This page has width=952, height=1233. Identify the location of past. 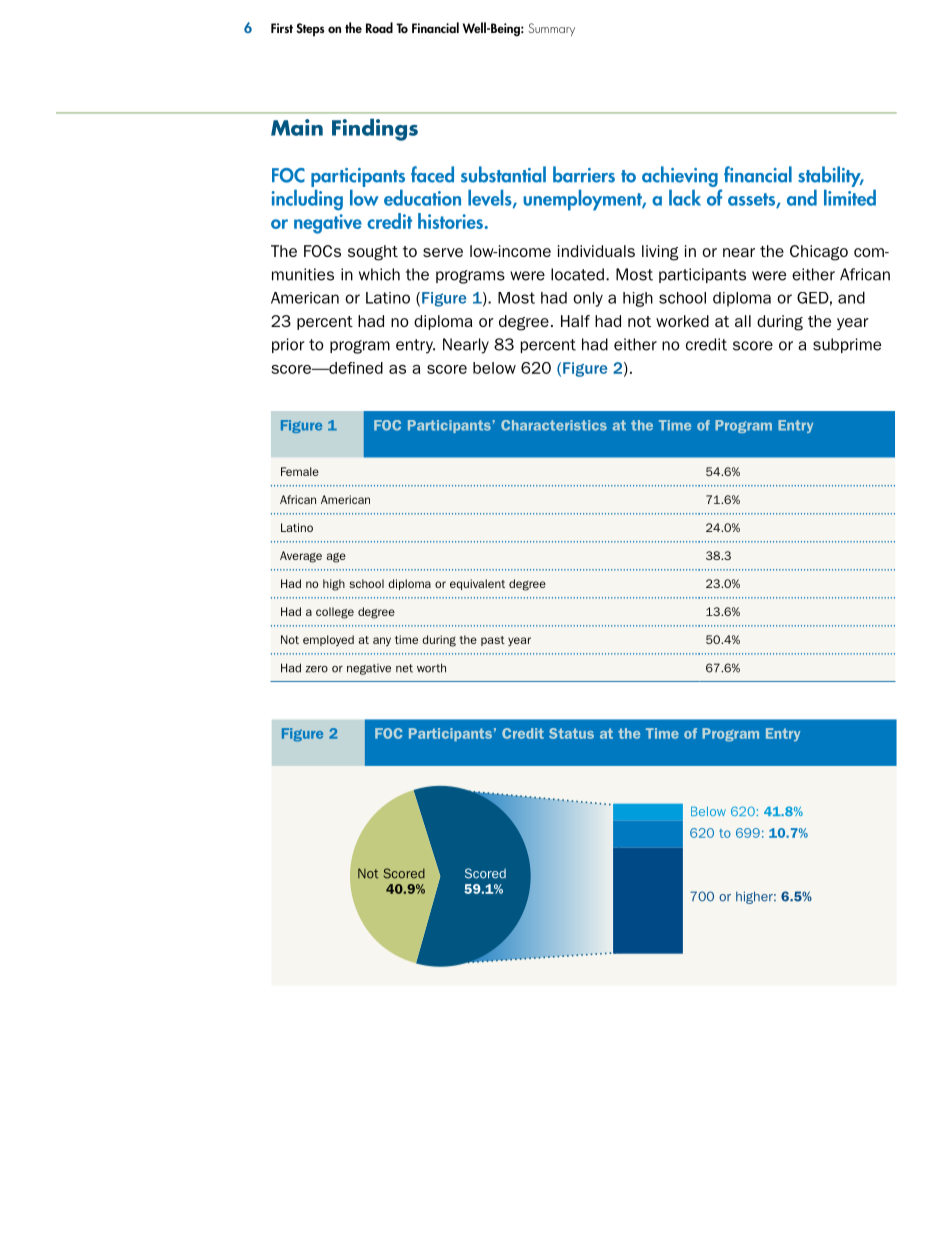
(493, 641).
